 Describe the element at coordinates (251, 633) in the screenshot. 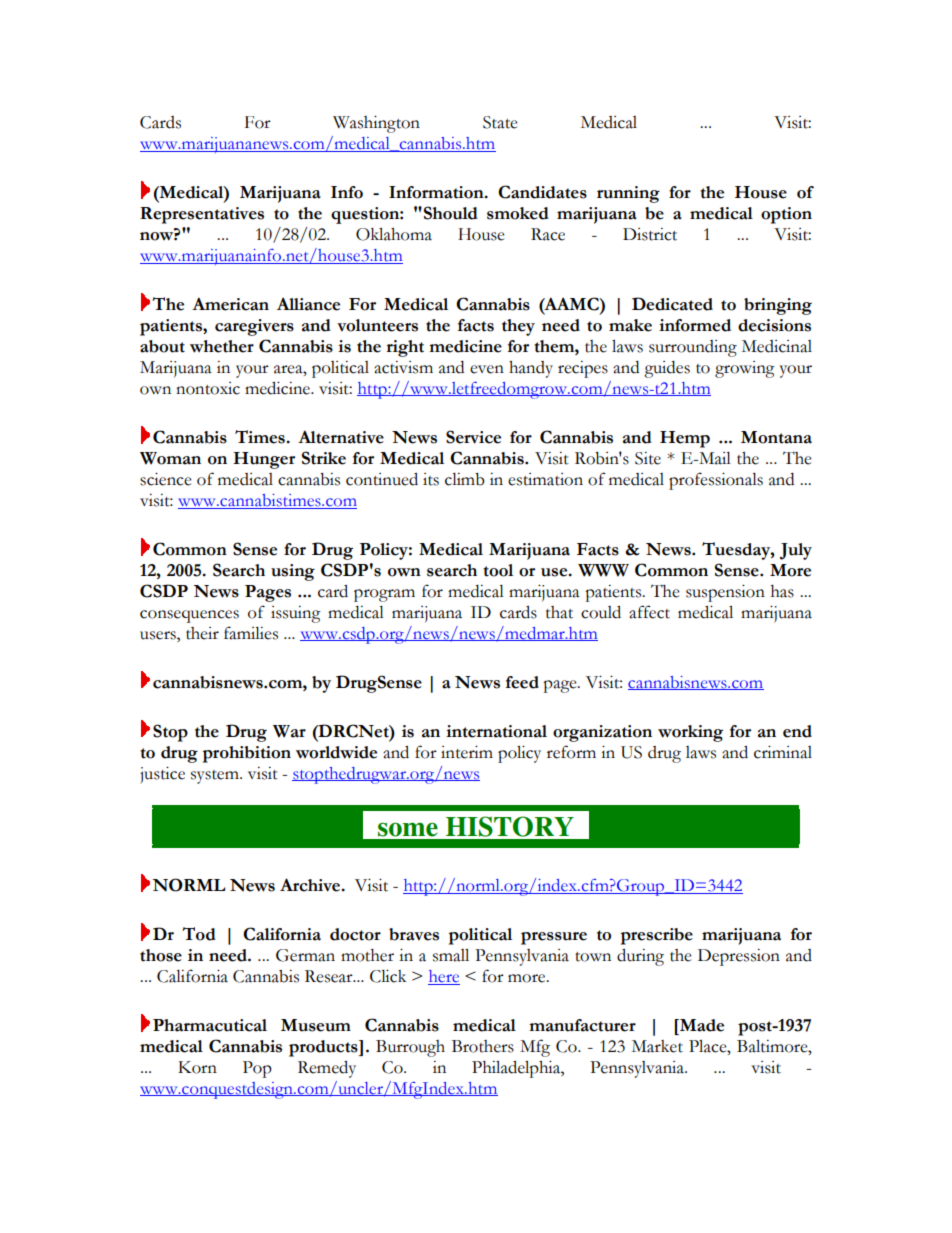

I see `families` at that location.
